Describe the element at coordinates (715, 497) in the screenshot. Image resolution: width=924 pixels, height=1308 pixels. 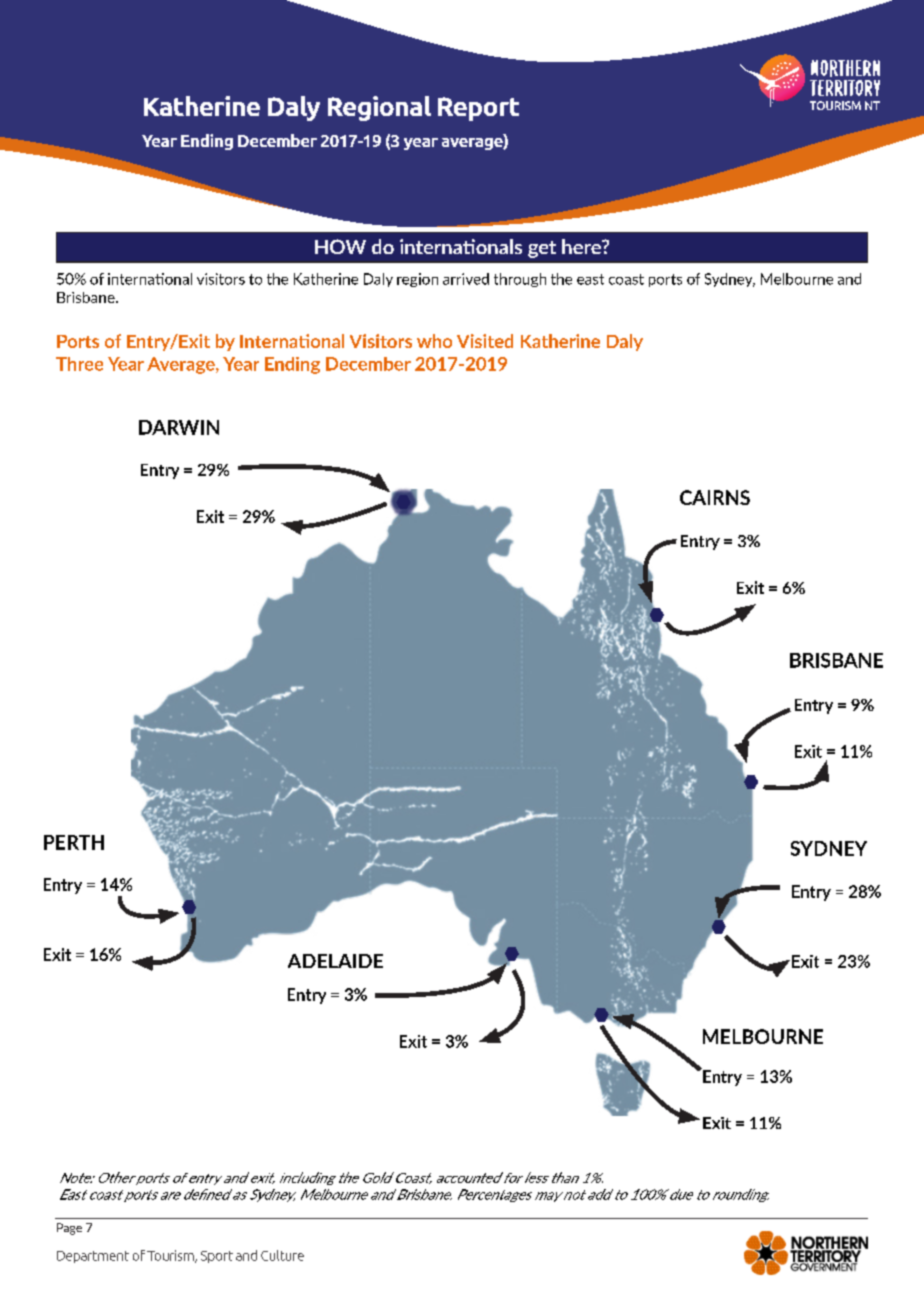
I see `CAIRNS` at that location.
